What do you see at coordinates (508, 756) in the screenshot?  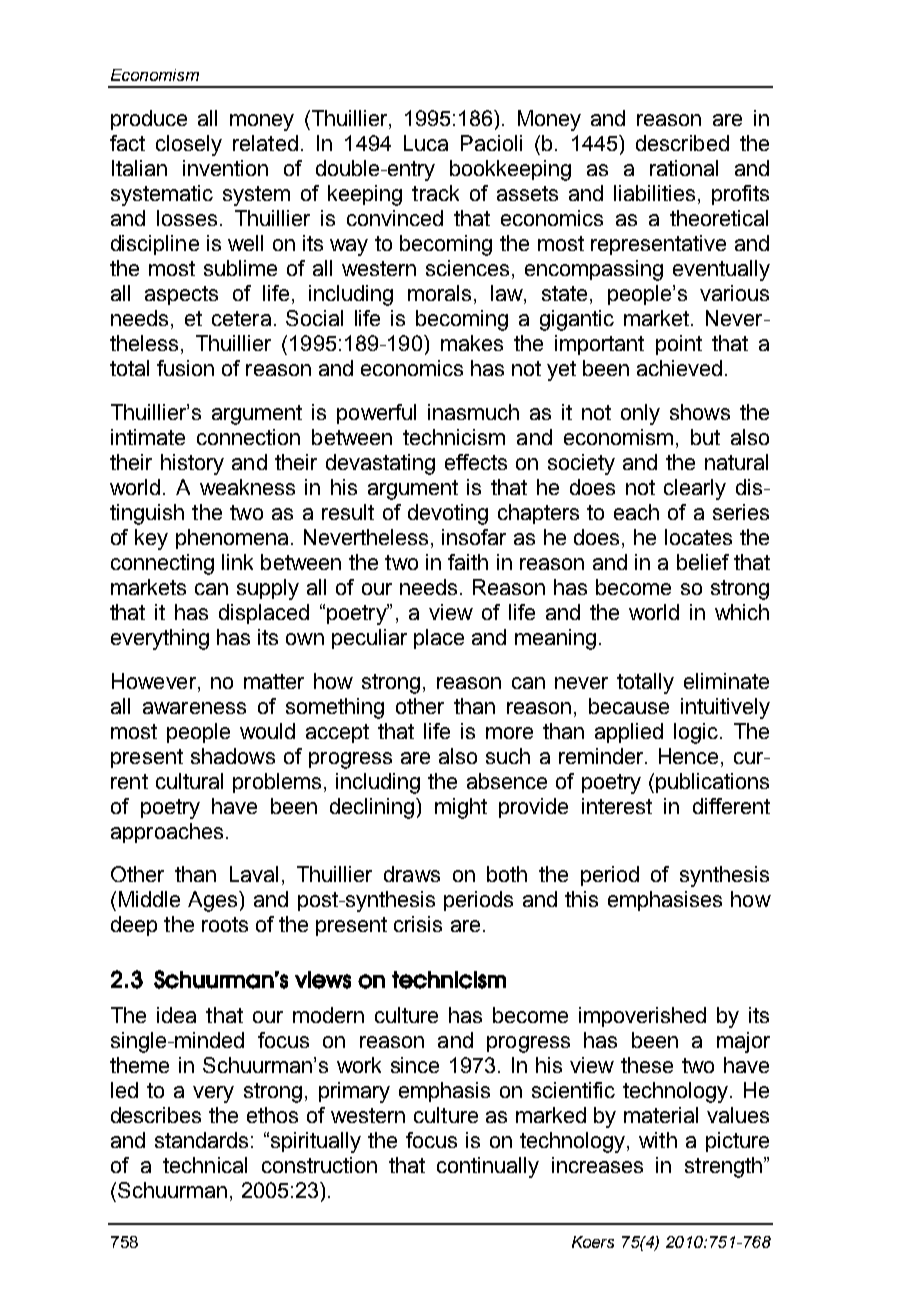 I see `such` at bounding box center [508, 756].
